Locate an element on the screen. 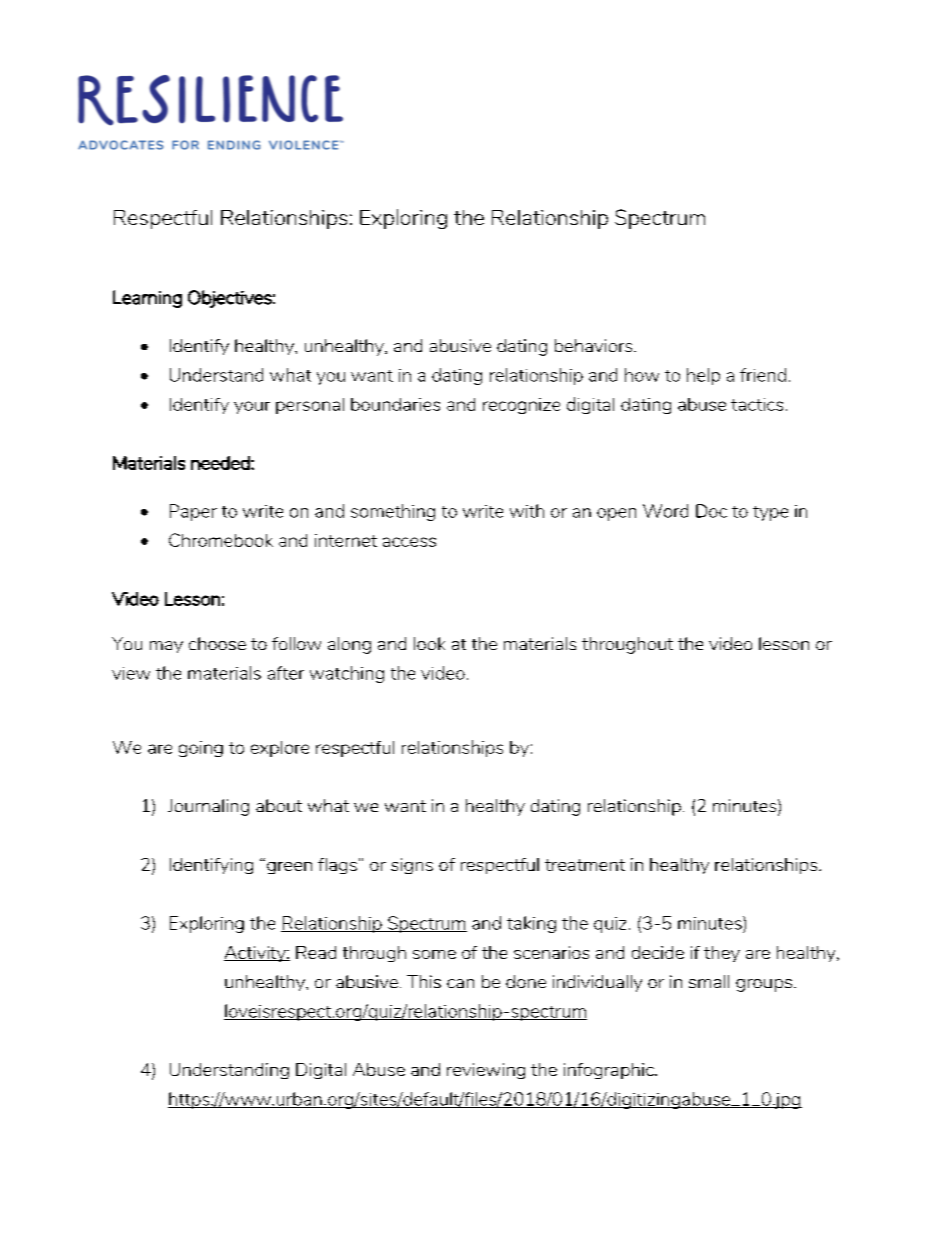 Image resolution: width=952 pixels, height=1233 pixels. with is located at coordinates (527, 511).
